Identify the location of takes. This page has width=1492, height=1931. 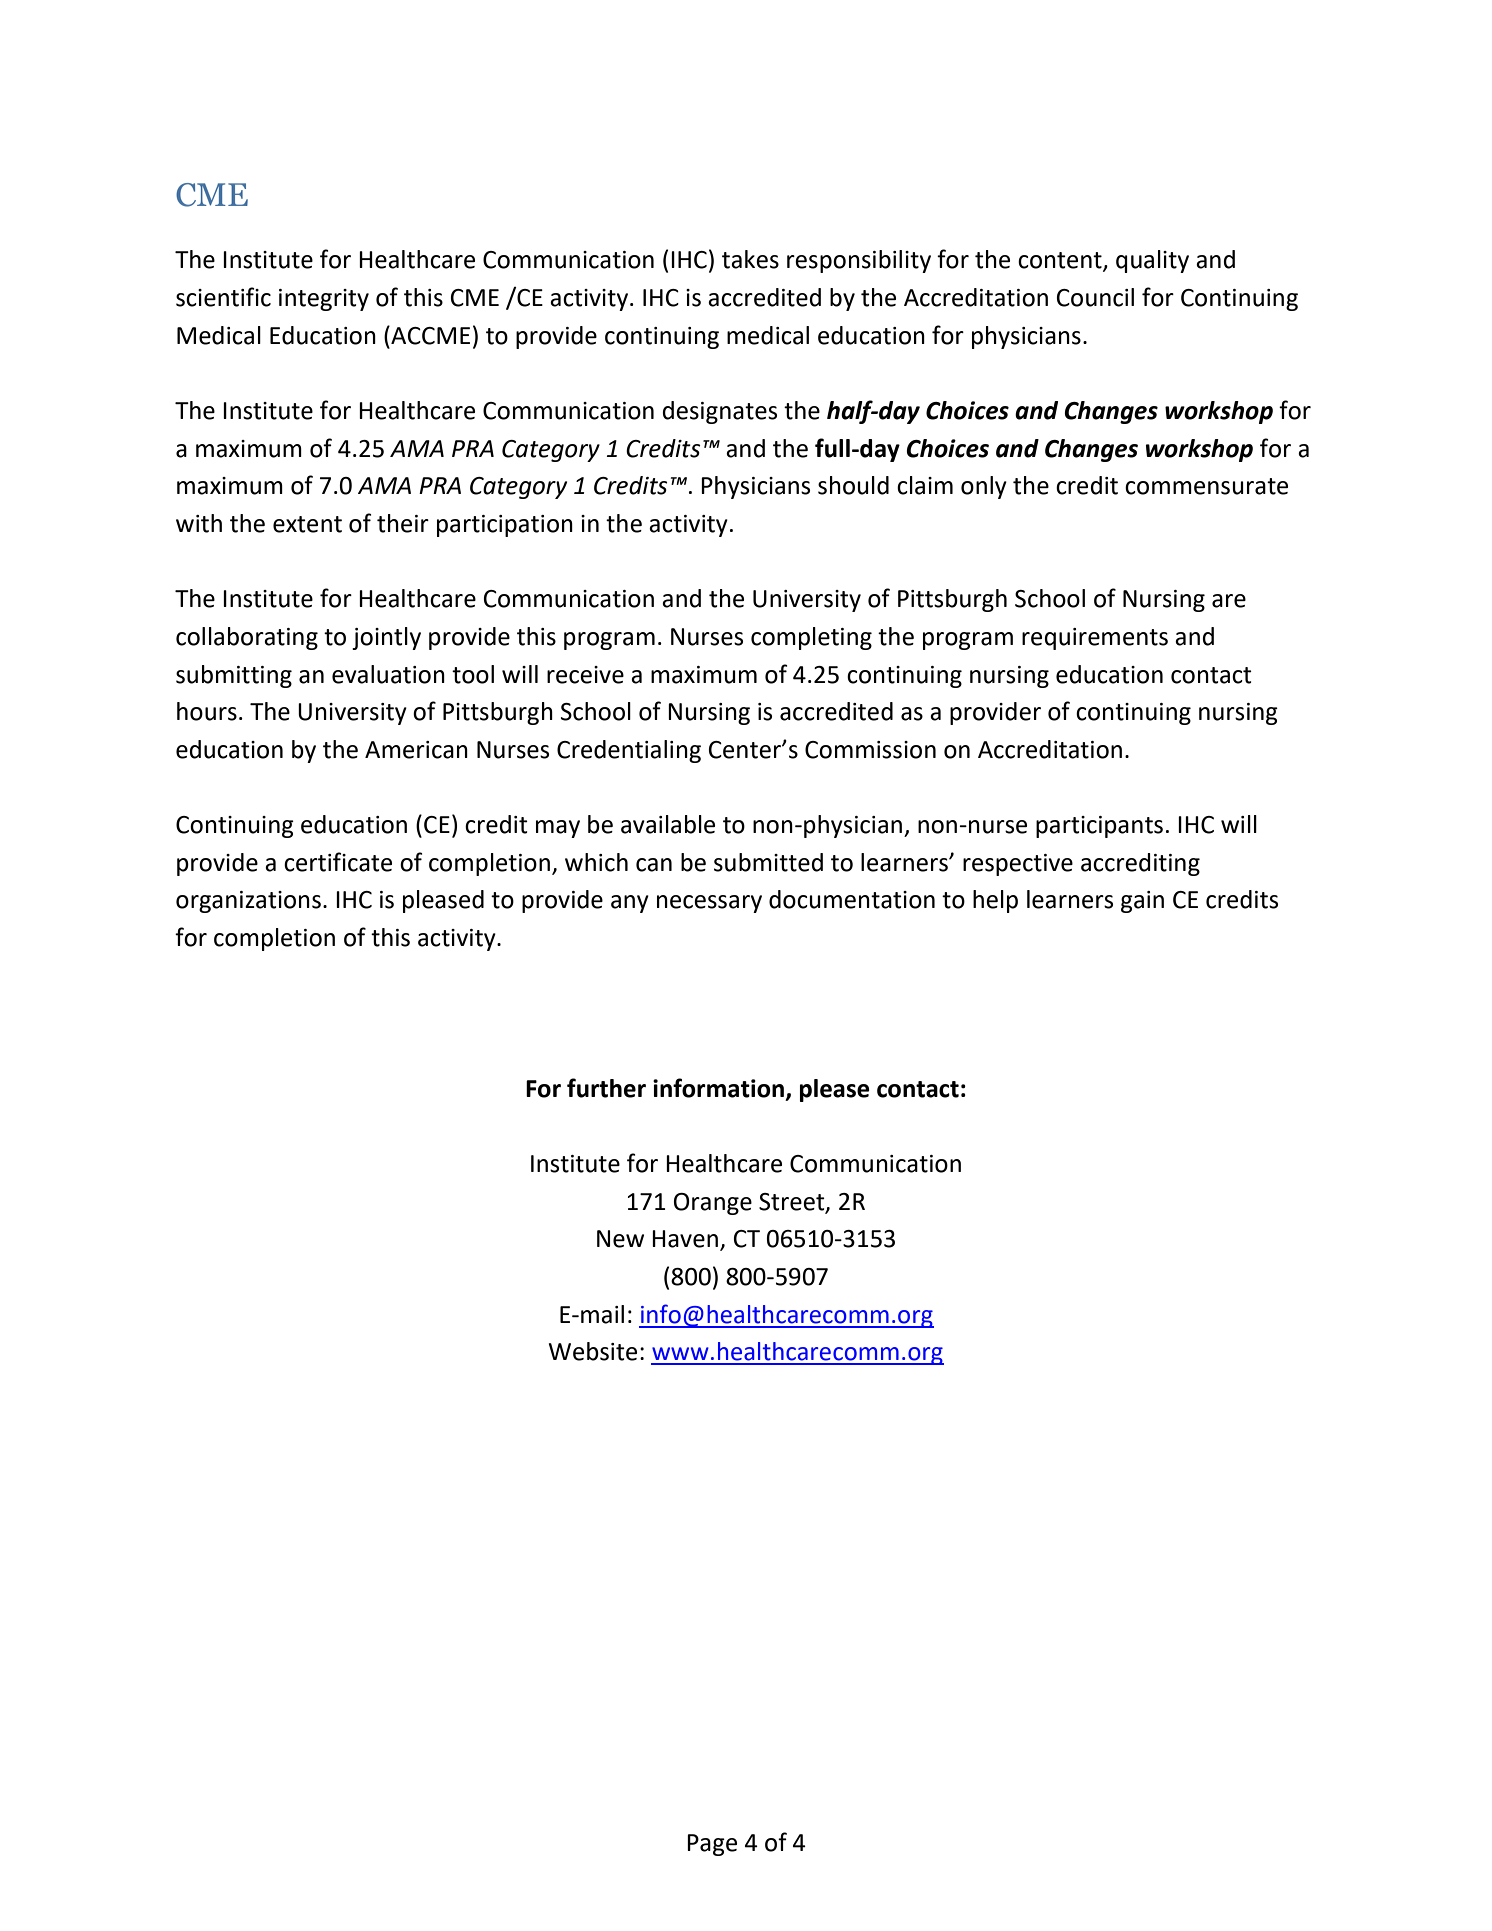
(750, 259).
